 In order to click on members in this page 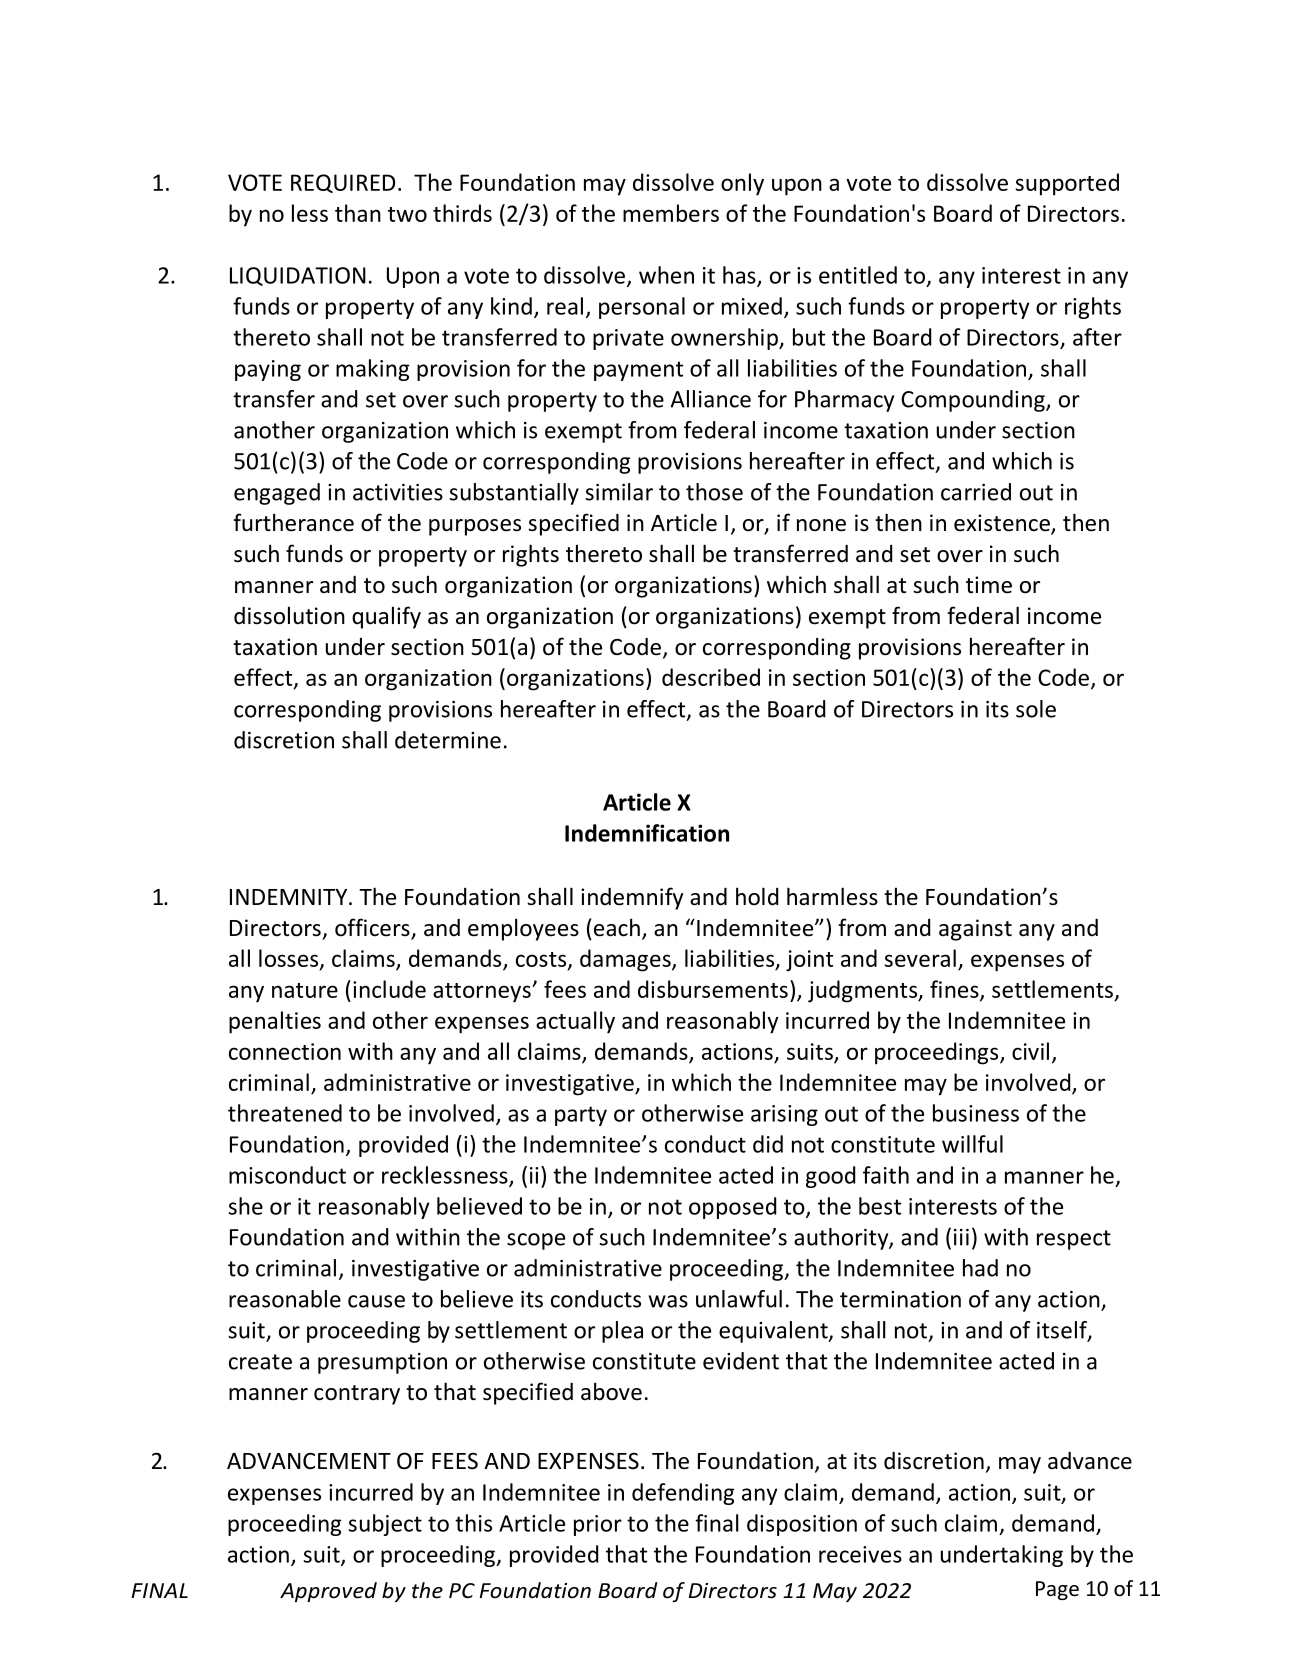, I will do `click(671, 213)`.
